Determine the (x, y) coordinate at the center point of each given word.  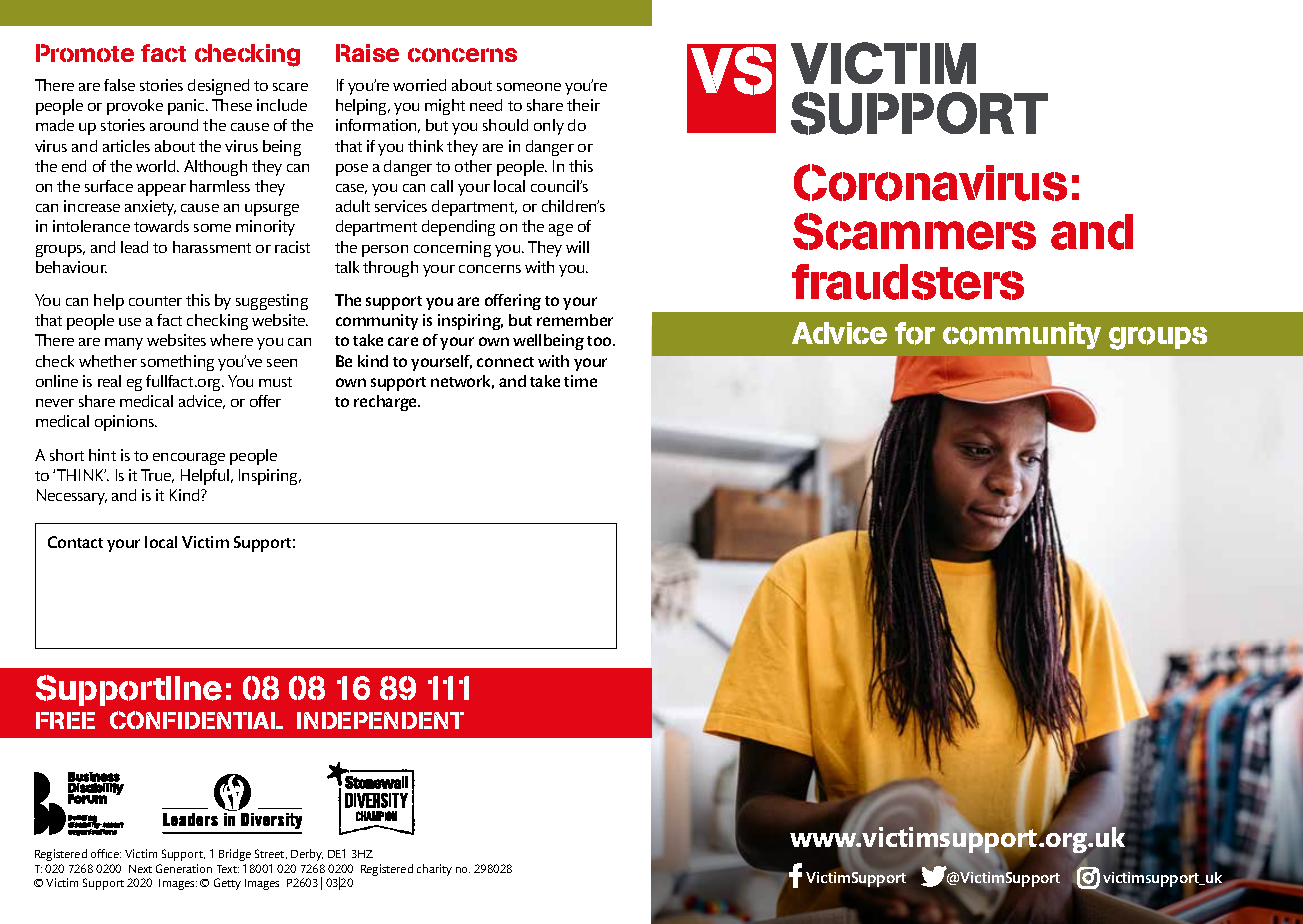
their (583, 105)
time (580, 381)
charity (434, 870)
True (157, 476)
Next (140, 869)
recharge (387, 403)
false (119, 85)
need (486, 105)
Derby (307, 855)
